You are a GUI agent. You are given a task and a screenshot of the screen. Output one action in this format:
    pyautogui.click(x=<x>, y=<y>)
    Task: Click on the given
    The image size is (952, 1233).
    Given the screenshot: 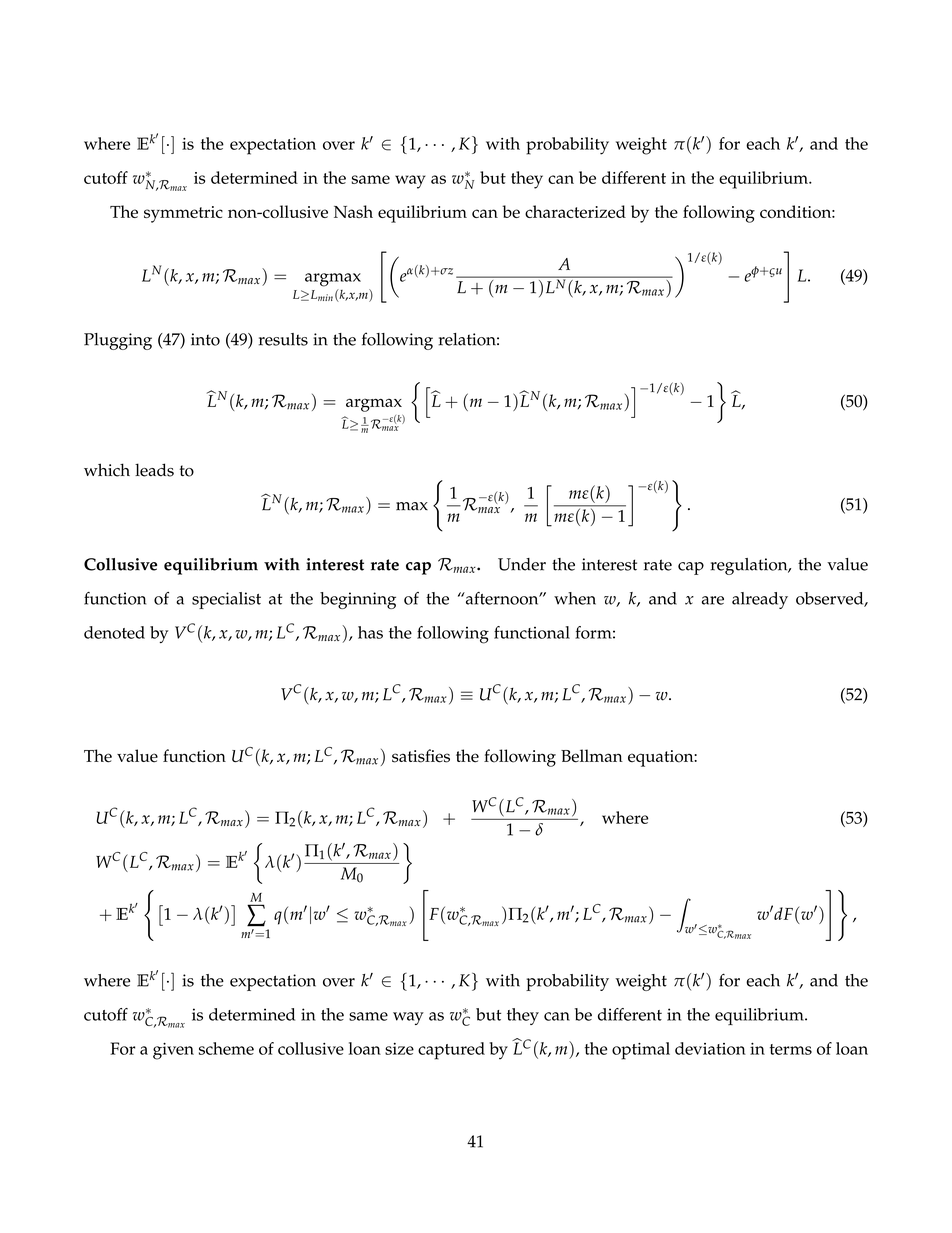 What is the action you would take?
    pyautogui.click(x=173, y=1051)
